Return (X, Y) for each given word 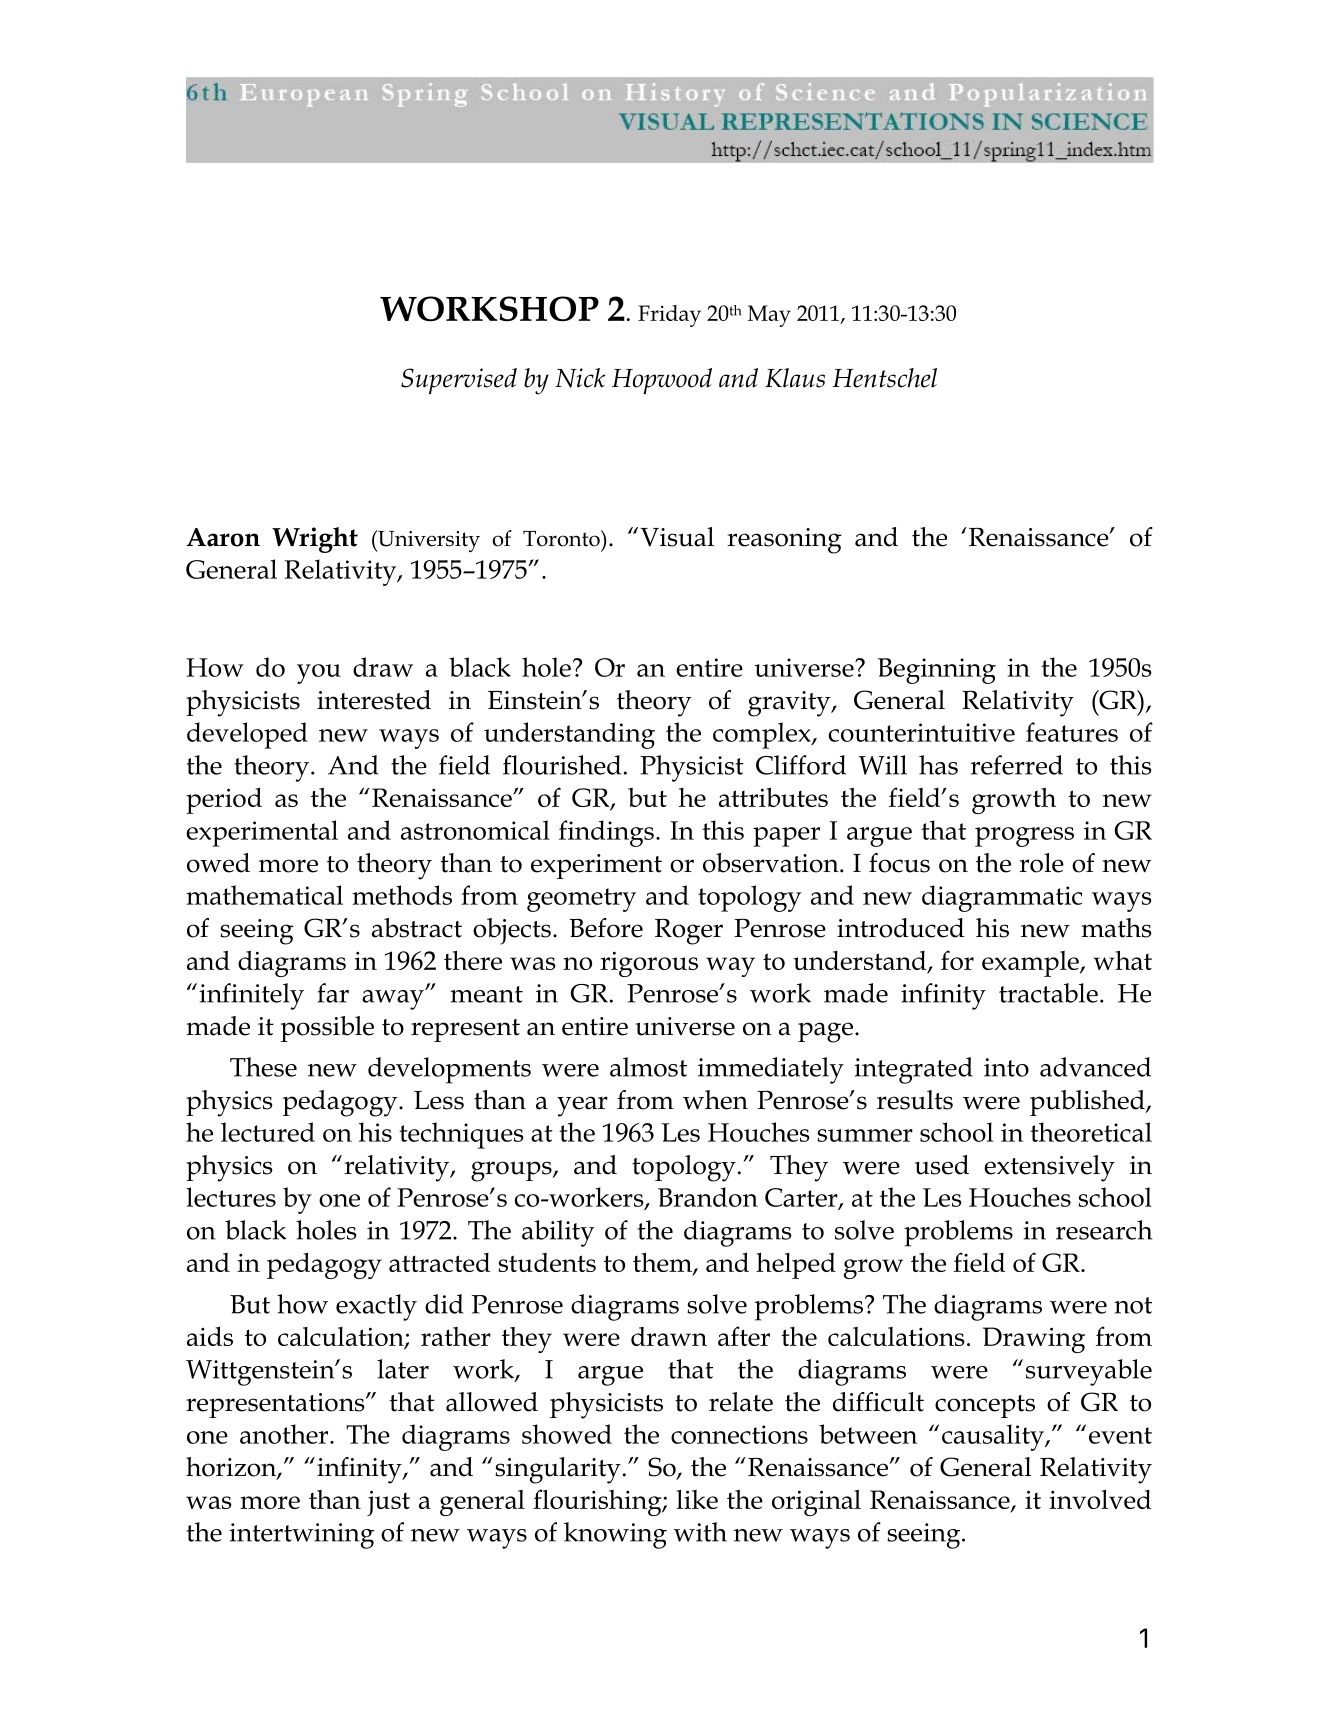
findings (606, 833)
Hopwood (662, 381)
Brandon (708, 1197)
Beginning (937, 671)
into (1006, 1067)
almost (648, 1067)
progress (1024, 837)
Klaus (795, 378)
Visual (677, 537)
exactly (376, 1307)
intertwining (301, 1536)
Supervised (459, 381)
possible (327, 1029)
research (1104, 1230)
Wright (315, 540)
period (224, 800)
